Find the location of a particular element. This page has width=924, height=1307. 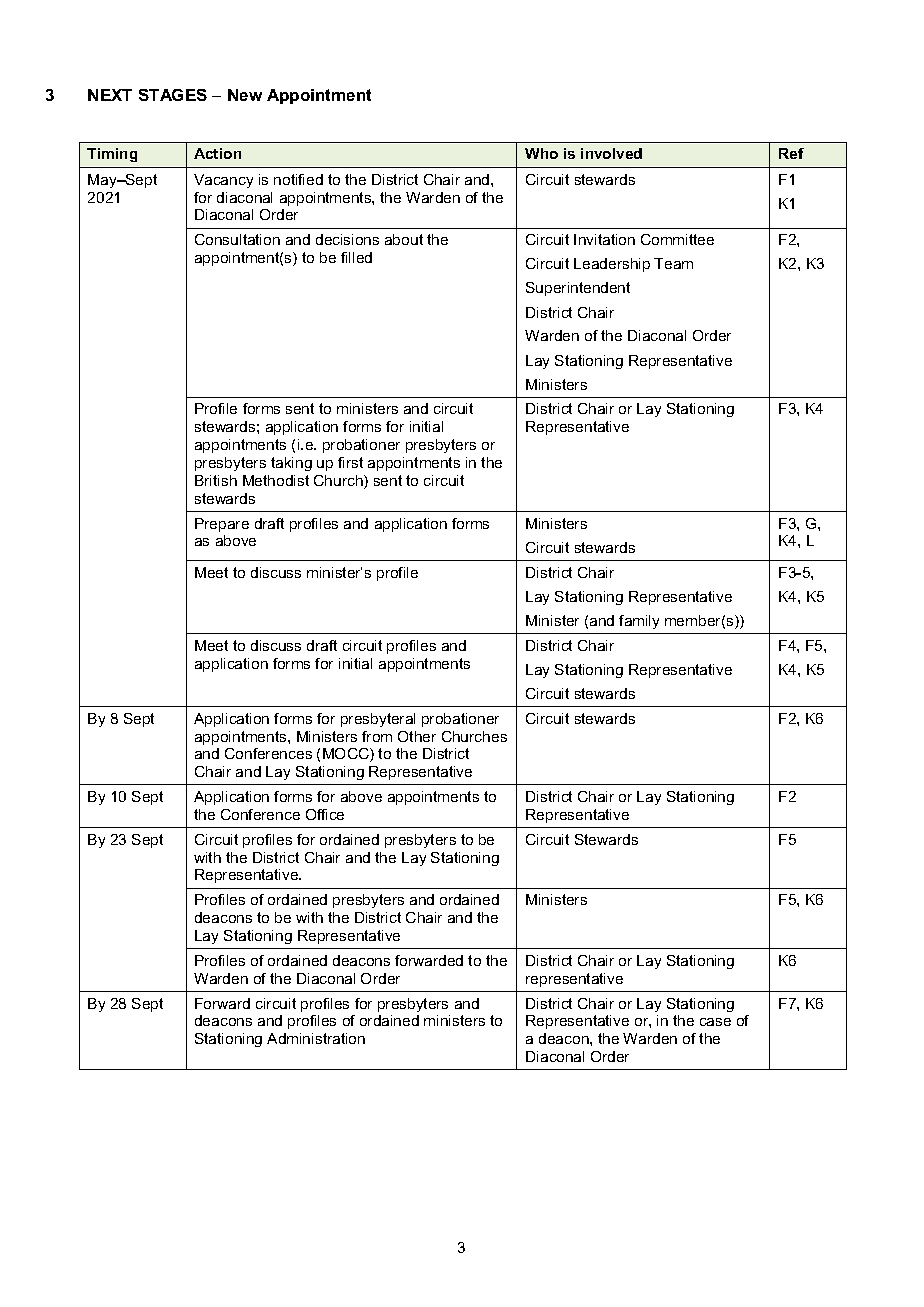

first is located at coordinates (350, 462).
